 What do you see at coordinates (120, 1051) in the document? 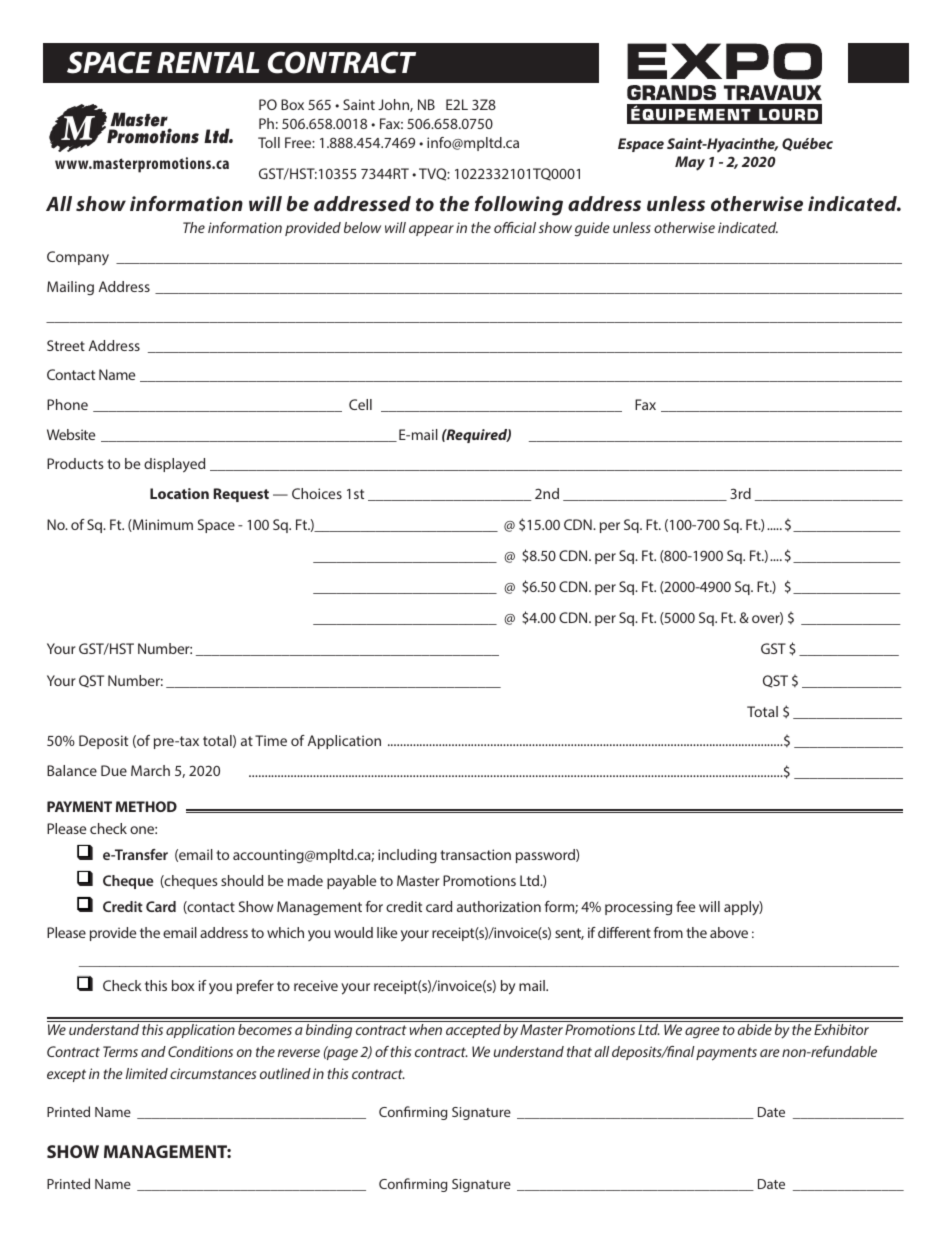
I see `Terms` at bounding box center [120, 1051].
